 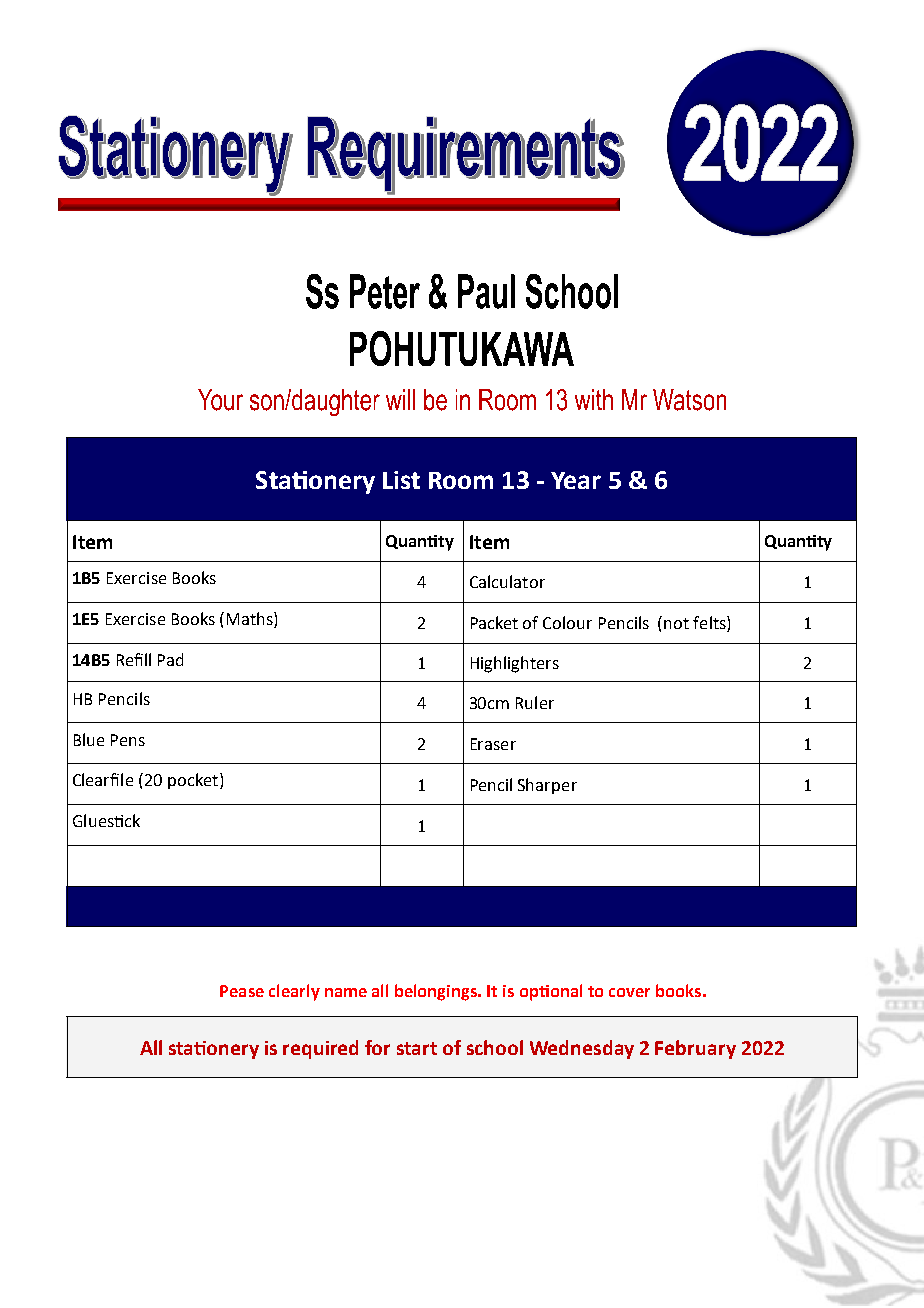 What do you see at coordinates (417, 1048) in the page?
I see `start` at bounding box center [417, 1048].
